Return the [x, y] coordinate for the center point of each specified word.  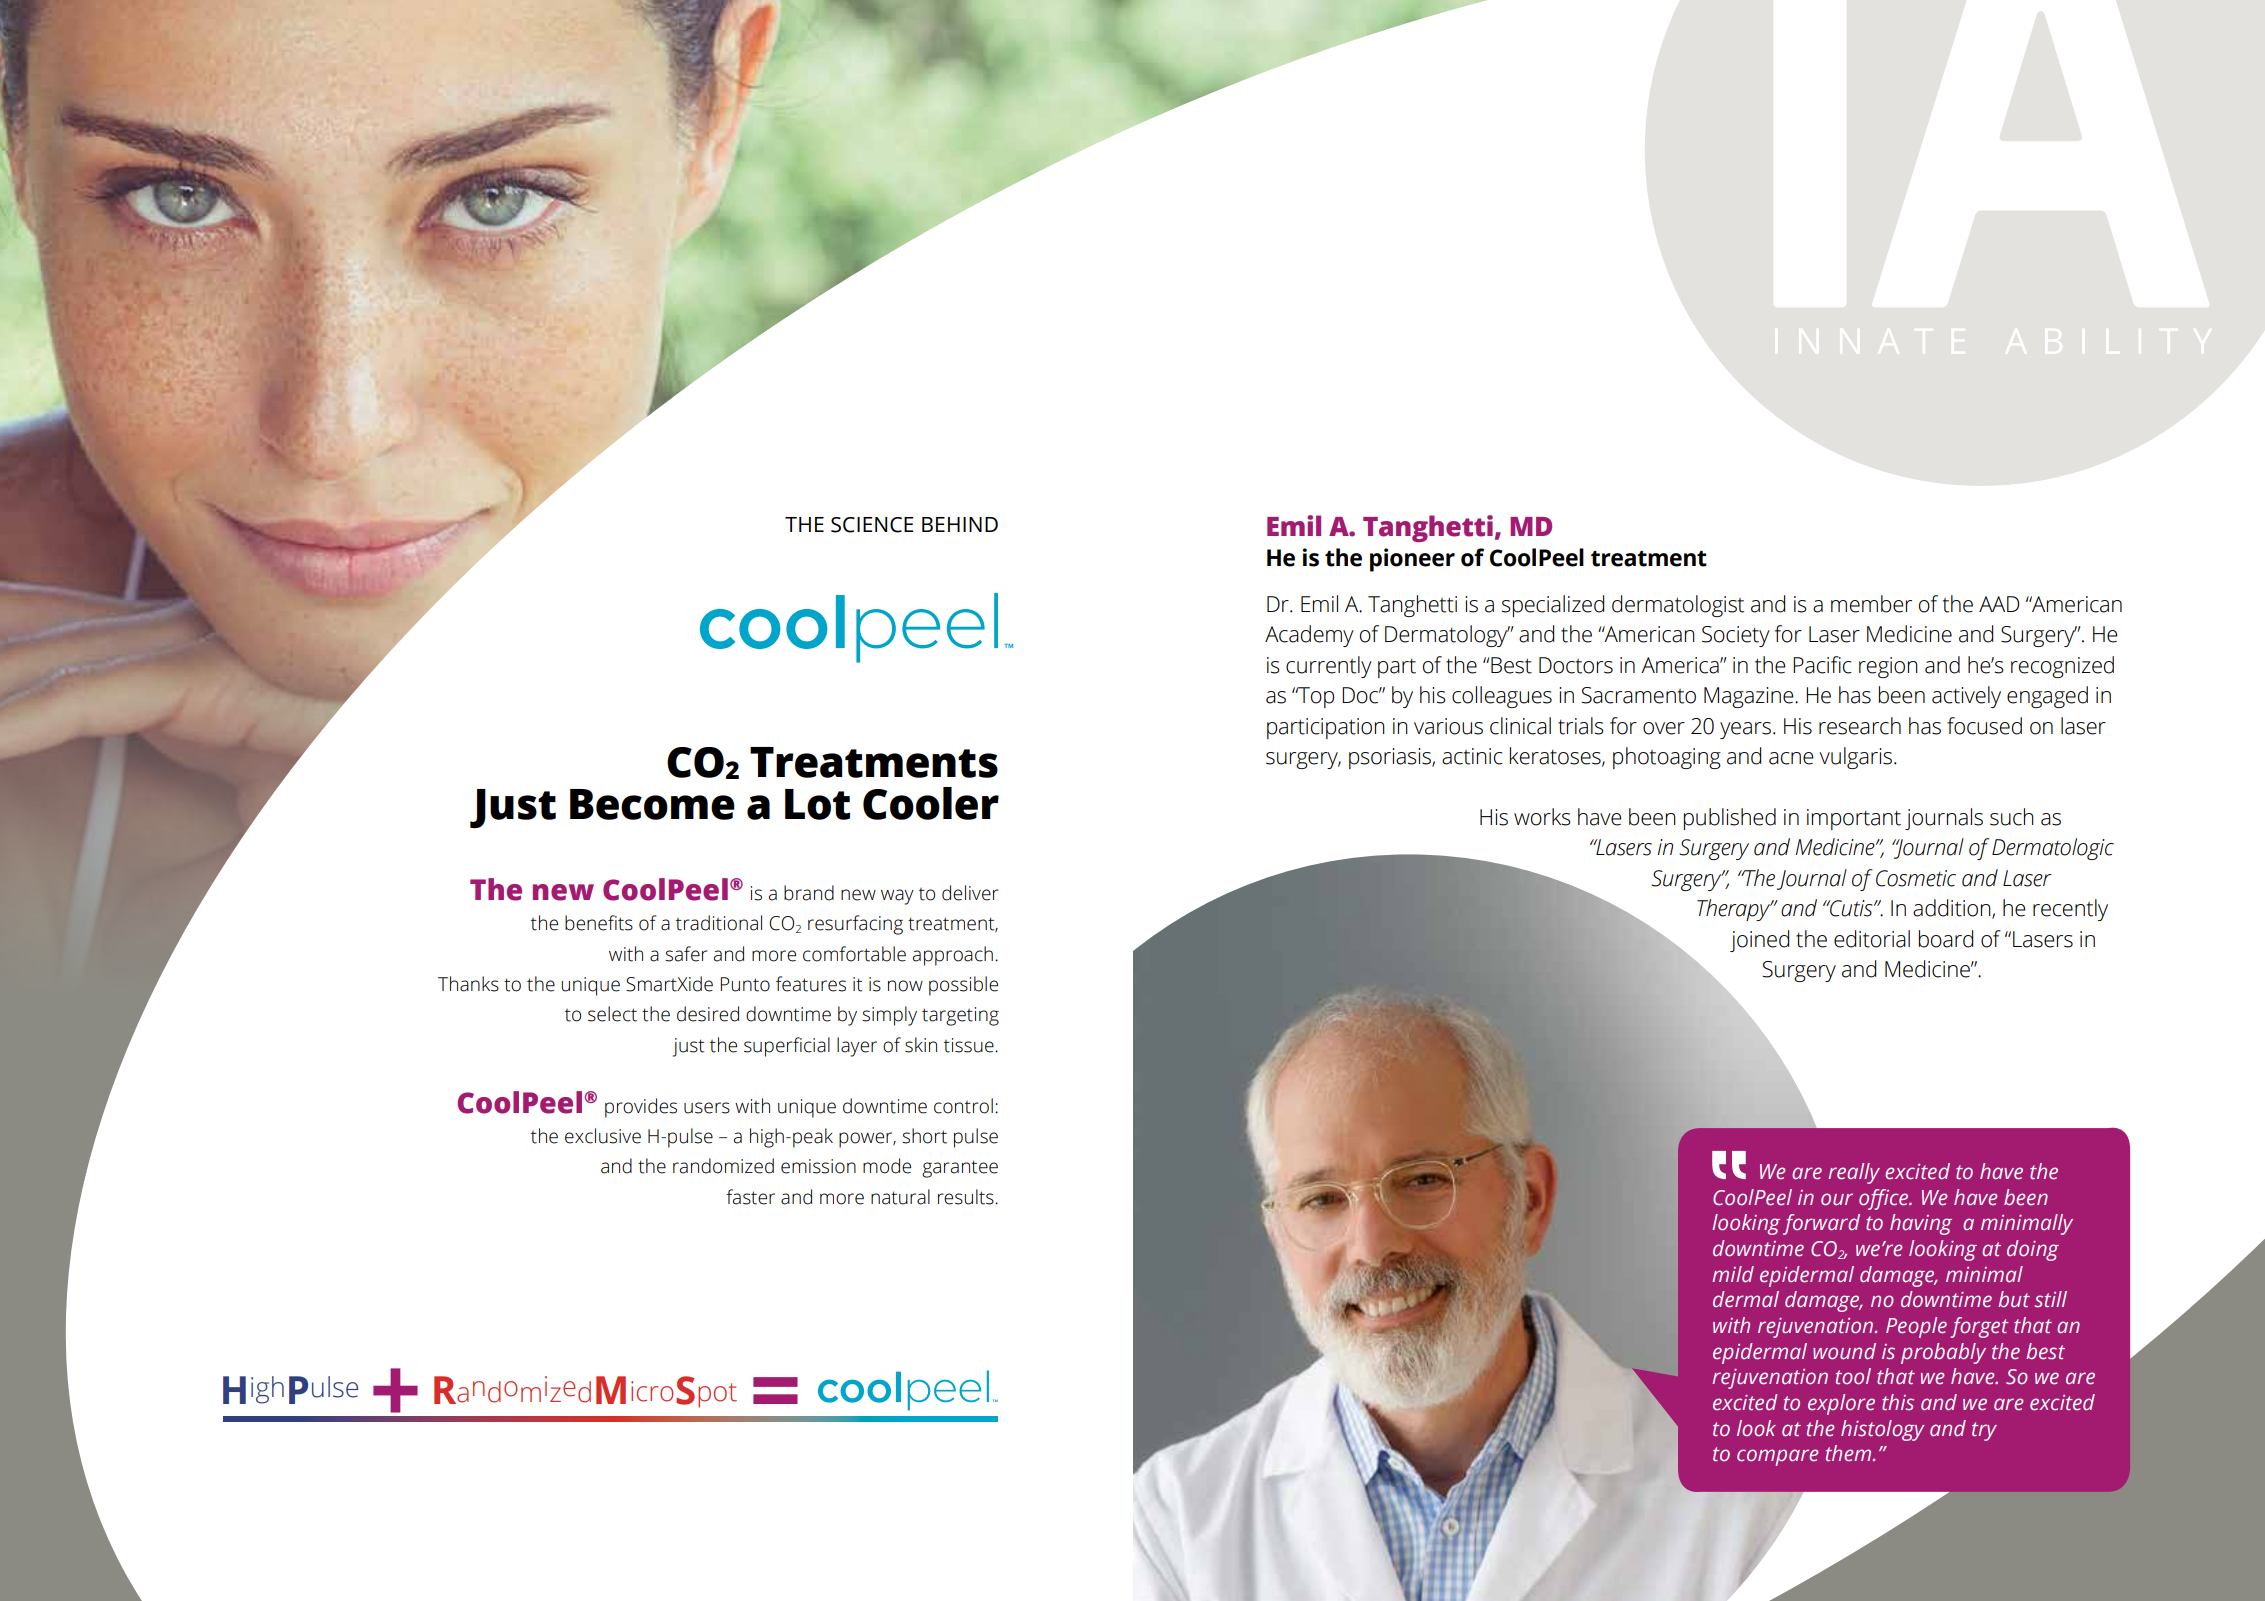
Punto [745, 984]
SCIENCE [872, 525]
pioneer [1412, 560]
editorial [1872, 939]
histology [1883, 1430]
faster [750, 1197]
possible [963, 986]
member [1871, 604]
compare [1778, 1457]
